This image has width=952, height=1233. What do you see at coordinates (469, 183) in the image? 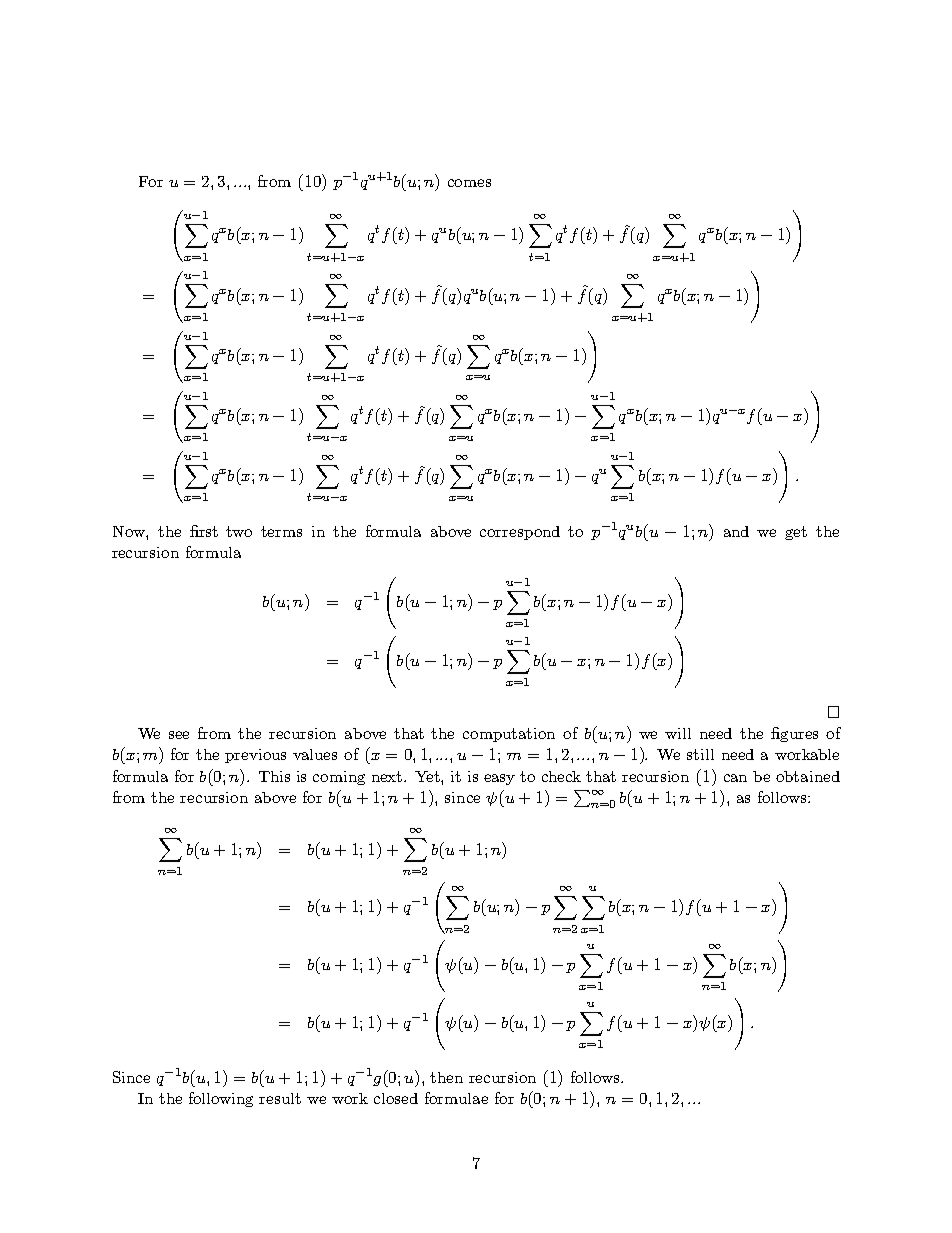
I see `comes` at bounding box center [469, 183].
